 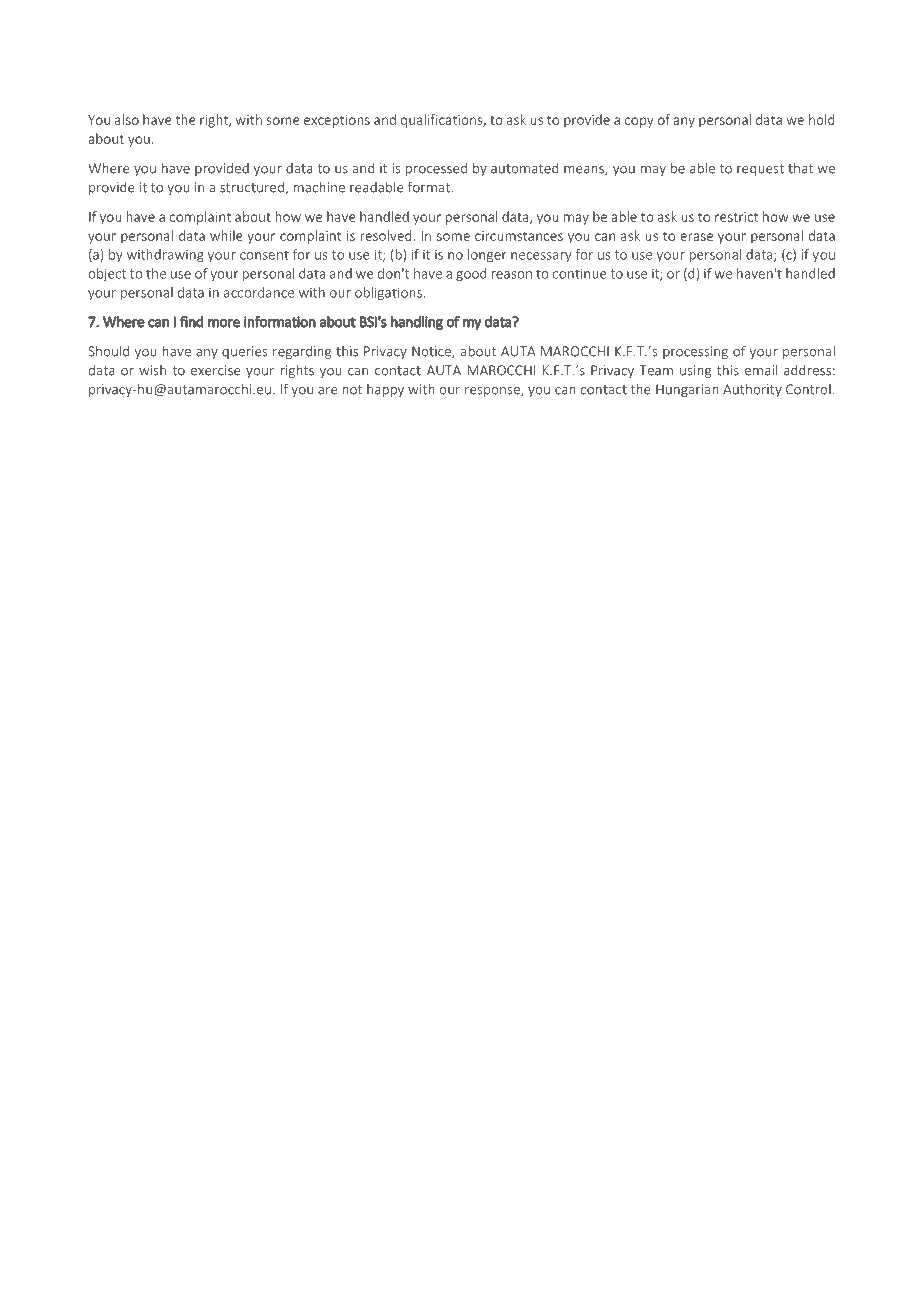 I want to click on exercise, so click(x=216, y=370).
